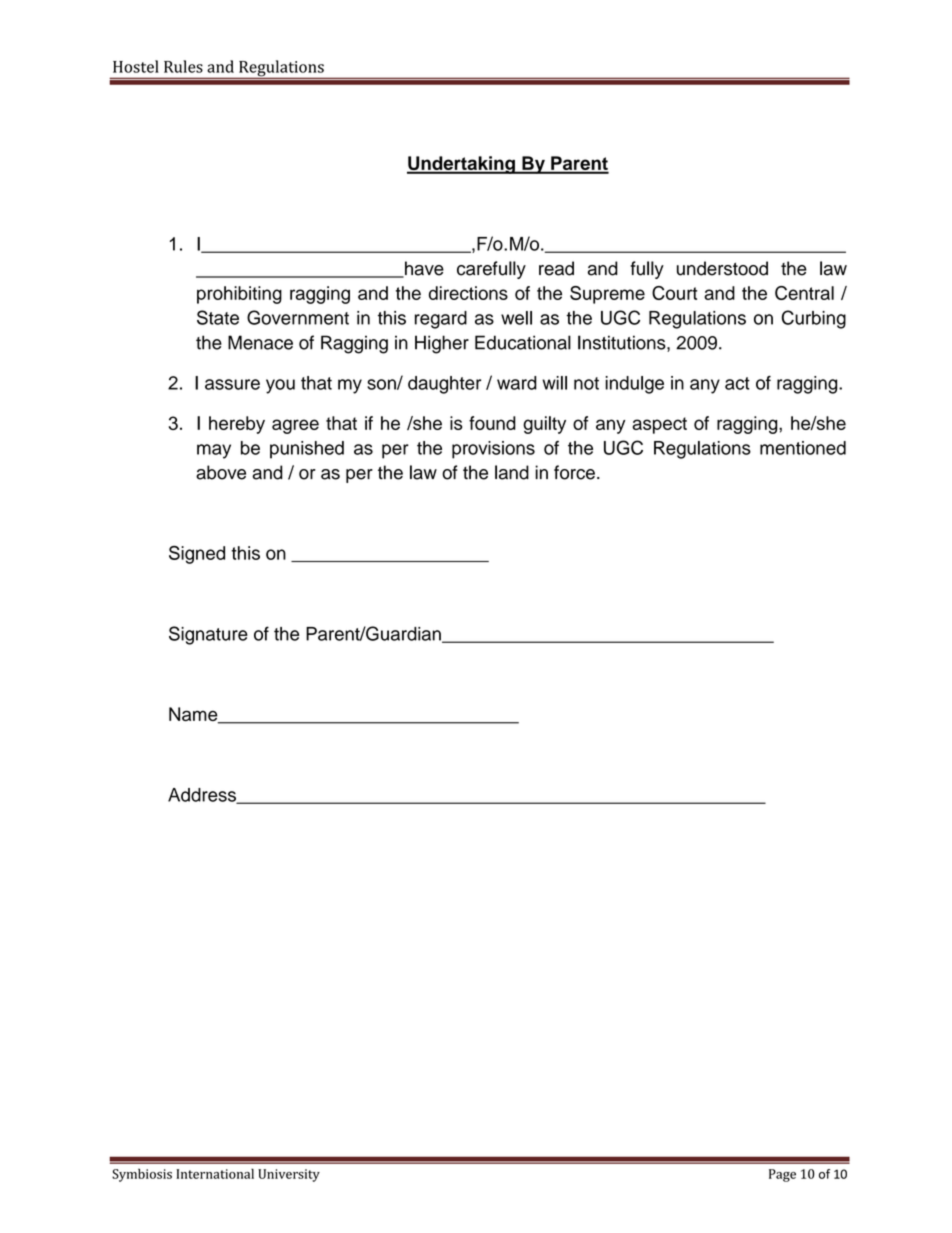 This screenshot has width=952, height=1233. Describe the element at coordinates (462, 165) in the screenshot. I see `Undertaking` at that location.
